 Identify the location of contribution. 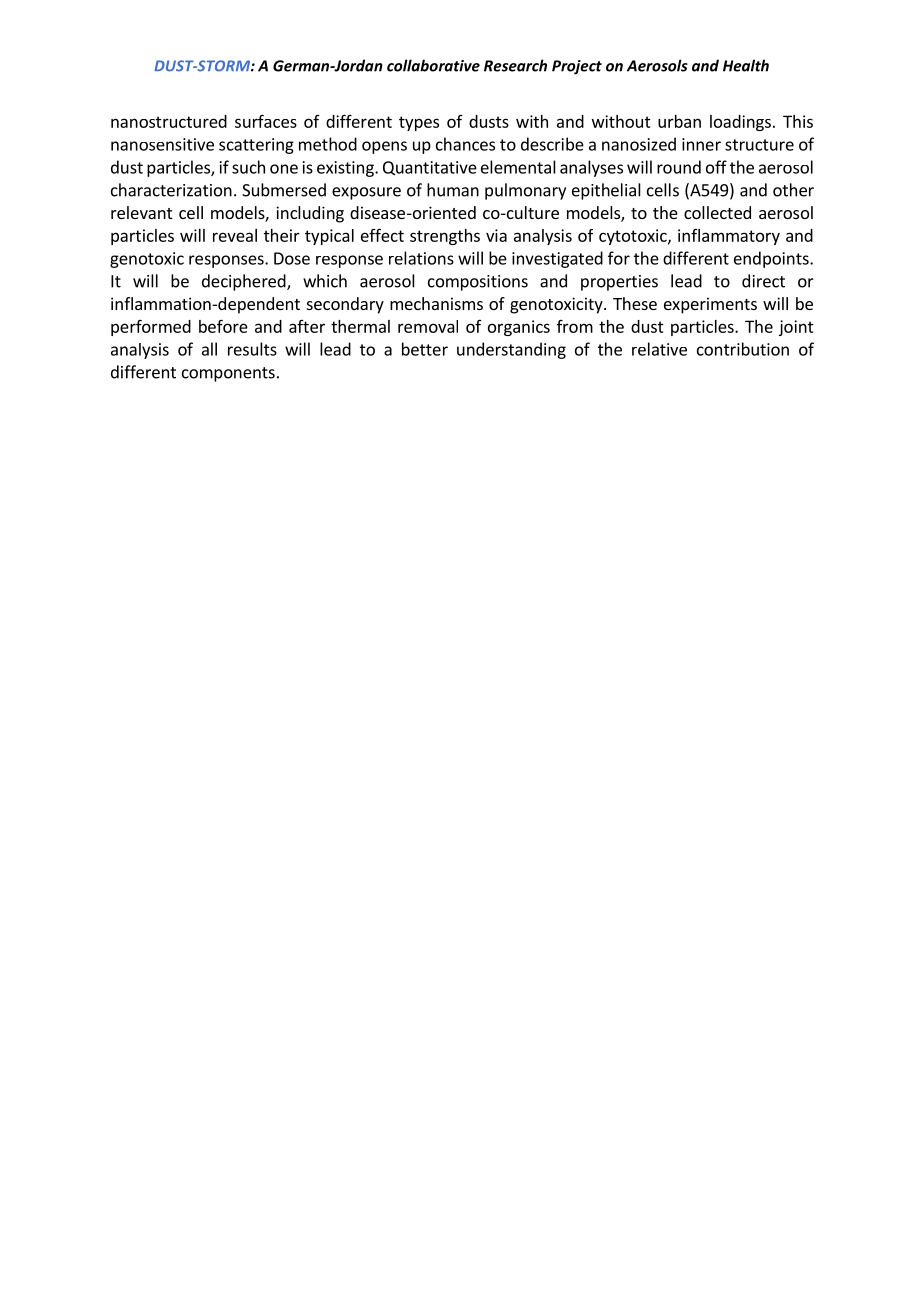
(743, 349).
